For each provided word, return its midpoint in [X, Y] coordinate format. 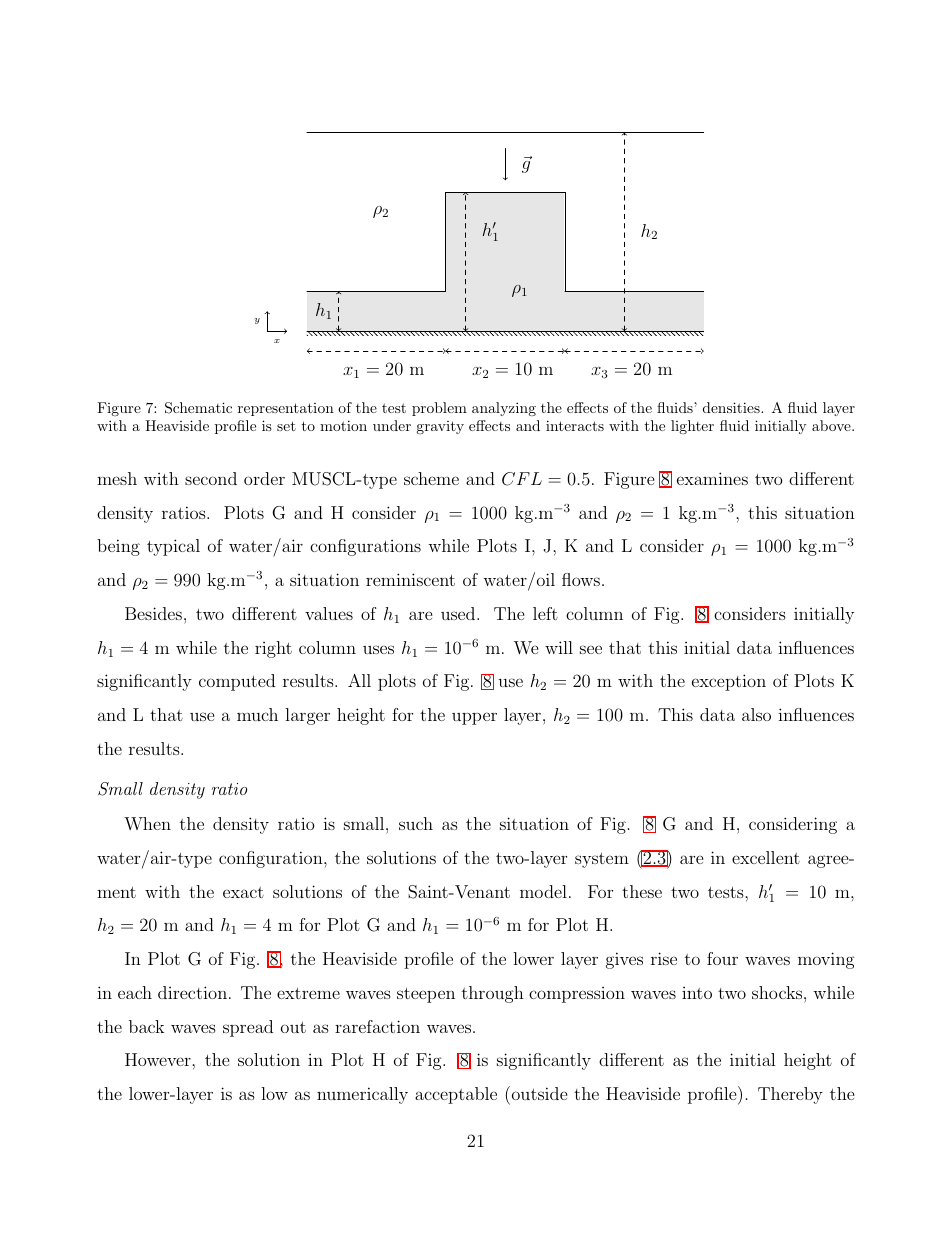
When [147, 823]
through [493, 994]
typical [173, 547]
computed [237, 682]
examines [712, 478]
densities [732, 407]
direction [192, 992]
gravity [440, 427]
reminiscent [410, 579]
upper [474, 718]
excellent [766, 857]
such [416, 823]
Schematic [198, 408]
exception [729, 682]
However [159, 1059]
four [722, 958]
